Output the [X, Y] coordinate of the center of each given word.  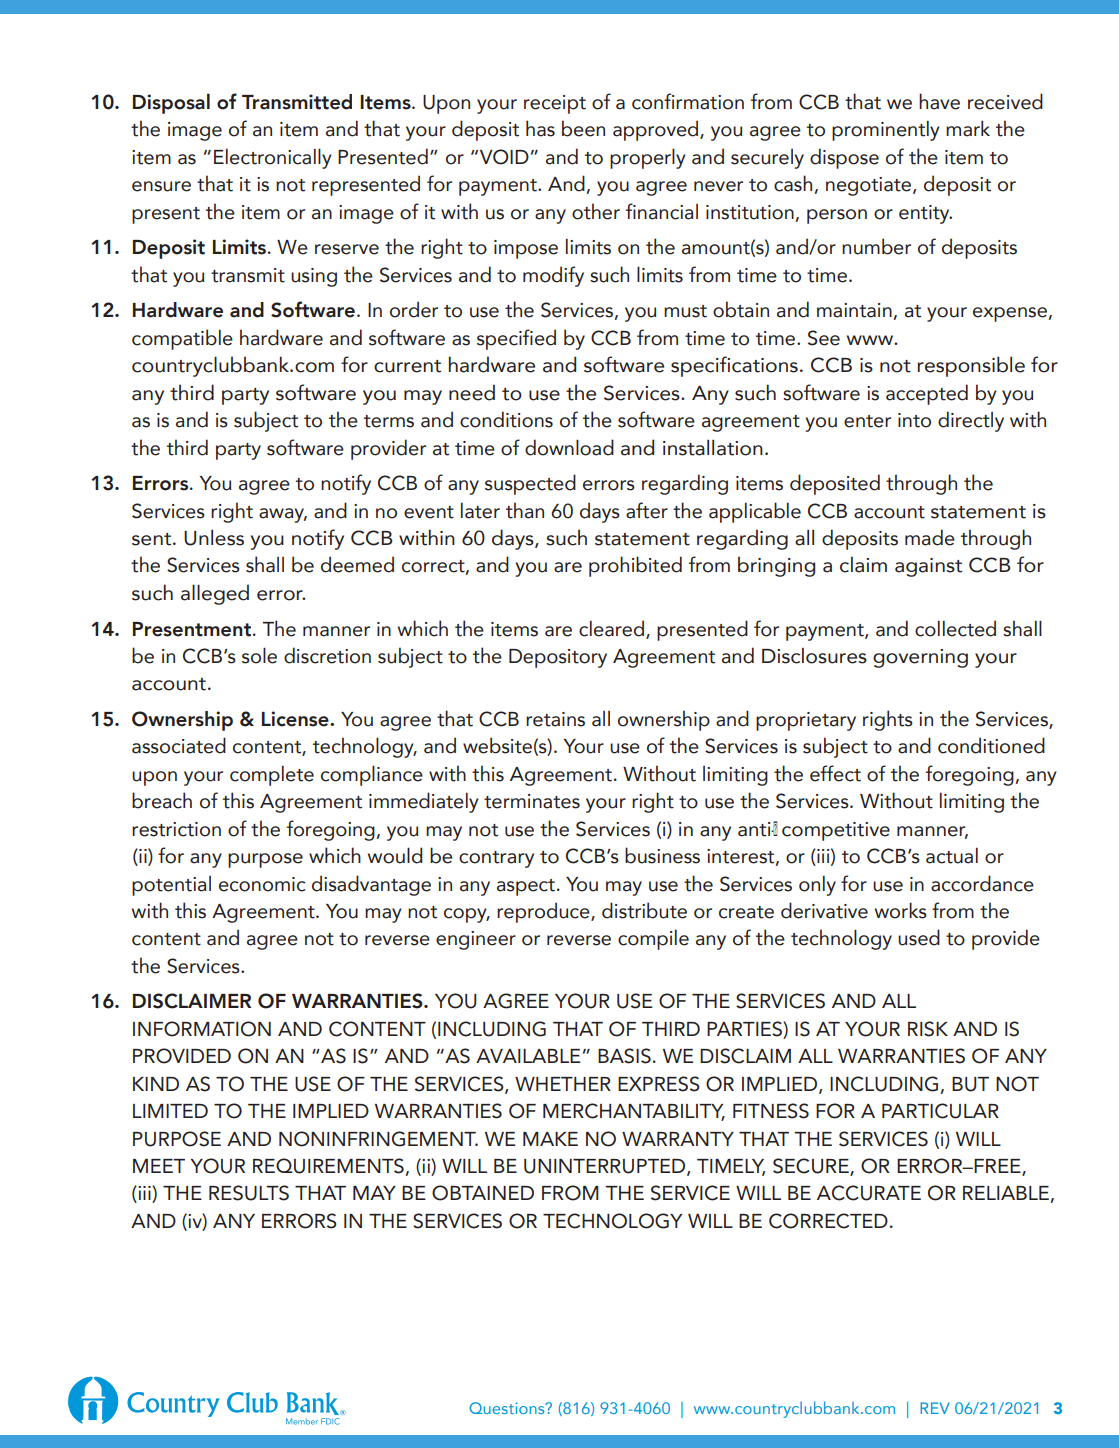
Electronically [273, 158]
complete [272, 776]
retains [555, 719]
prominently [886, 131]
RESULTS [249, 1193]
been [583, 128]
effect [835, 773]
